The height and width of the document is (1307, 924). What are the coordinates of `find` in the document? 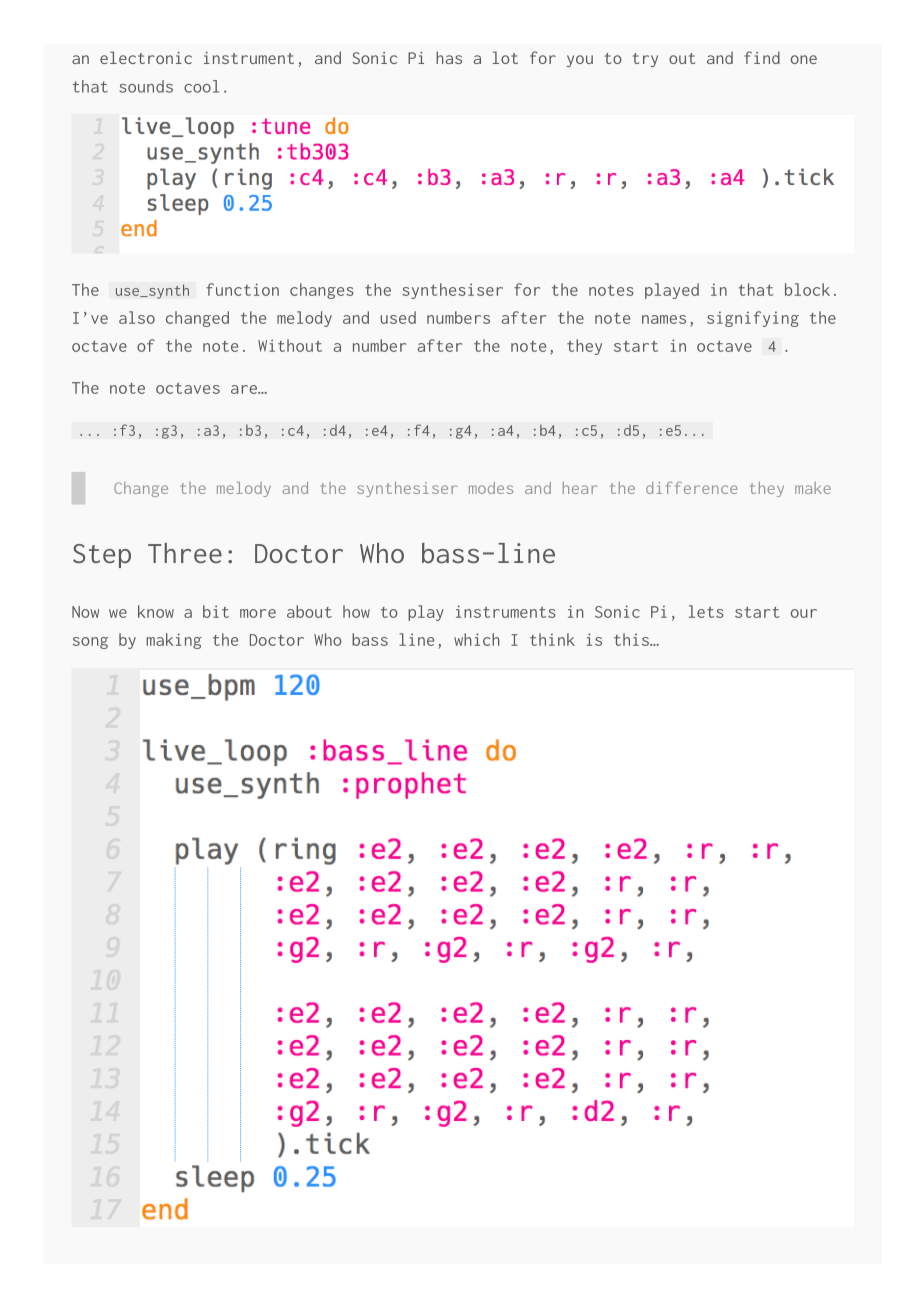 It's located at (762, 57).
